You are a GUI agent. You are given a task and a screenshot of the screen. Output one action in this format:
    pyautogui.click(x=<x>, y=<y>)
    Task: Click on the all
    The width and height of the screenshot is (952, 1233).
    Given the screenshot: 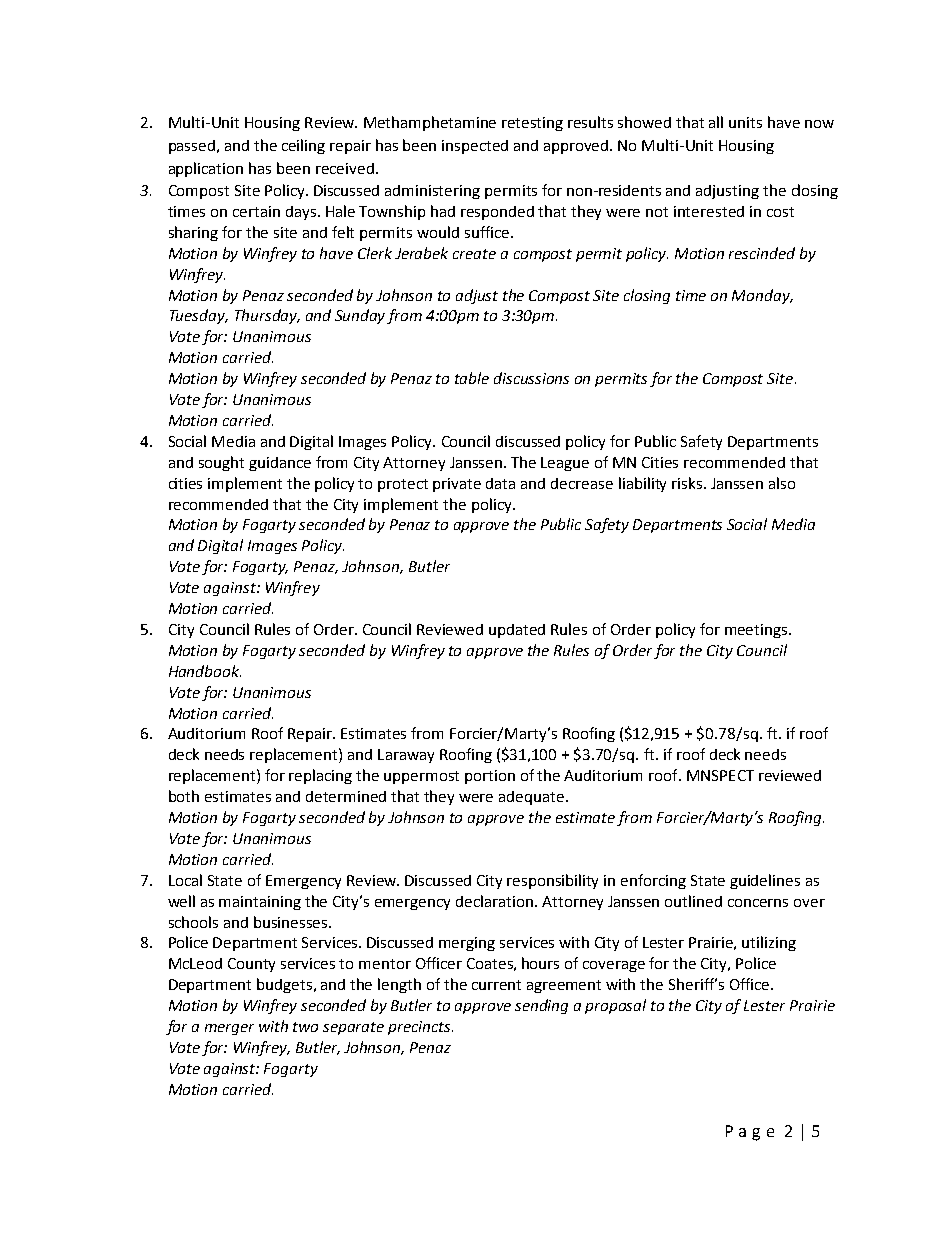 What is the action you would take?
    pyautogui.click(x=716, y=122)
